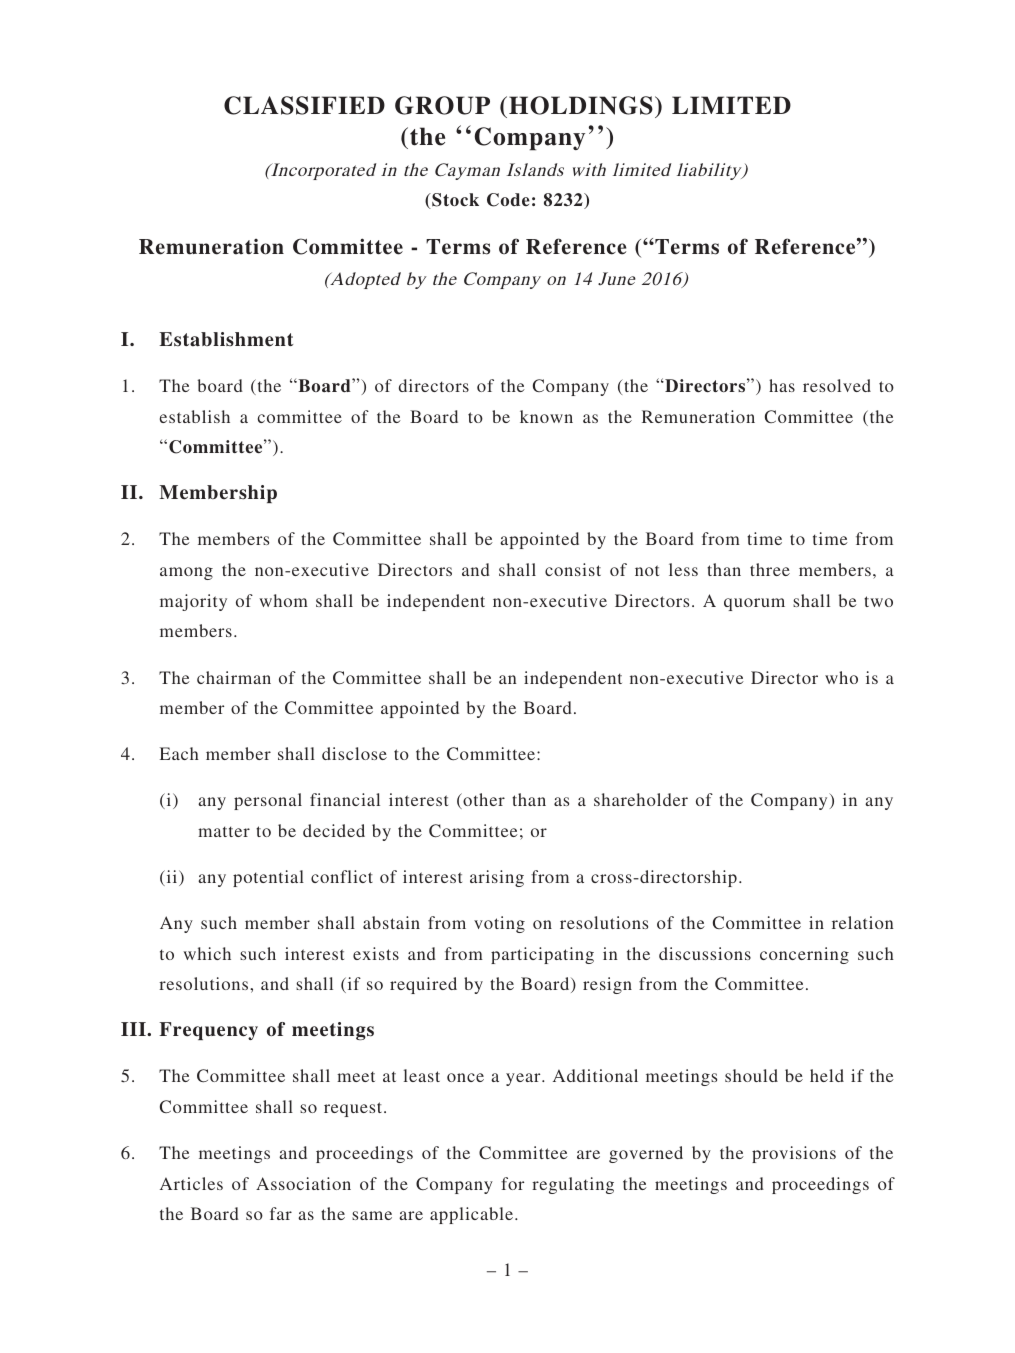  I want to click on quorum, so click(754, 604).
